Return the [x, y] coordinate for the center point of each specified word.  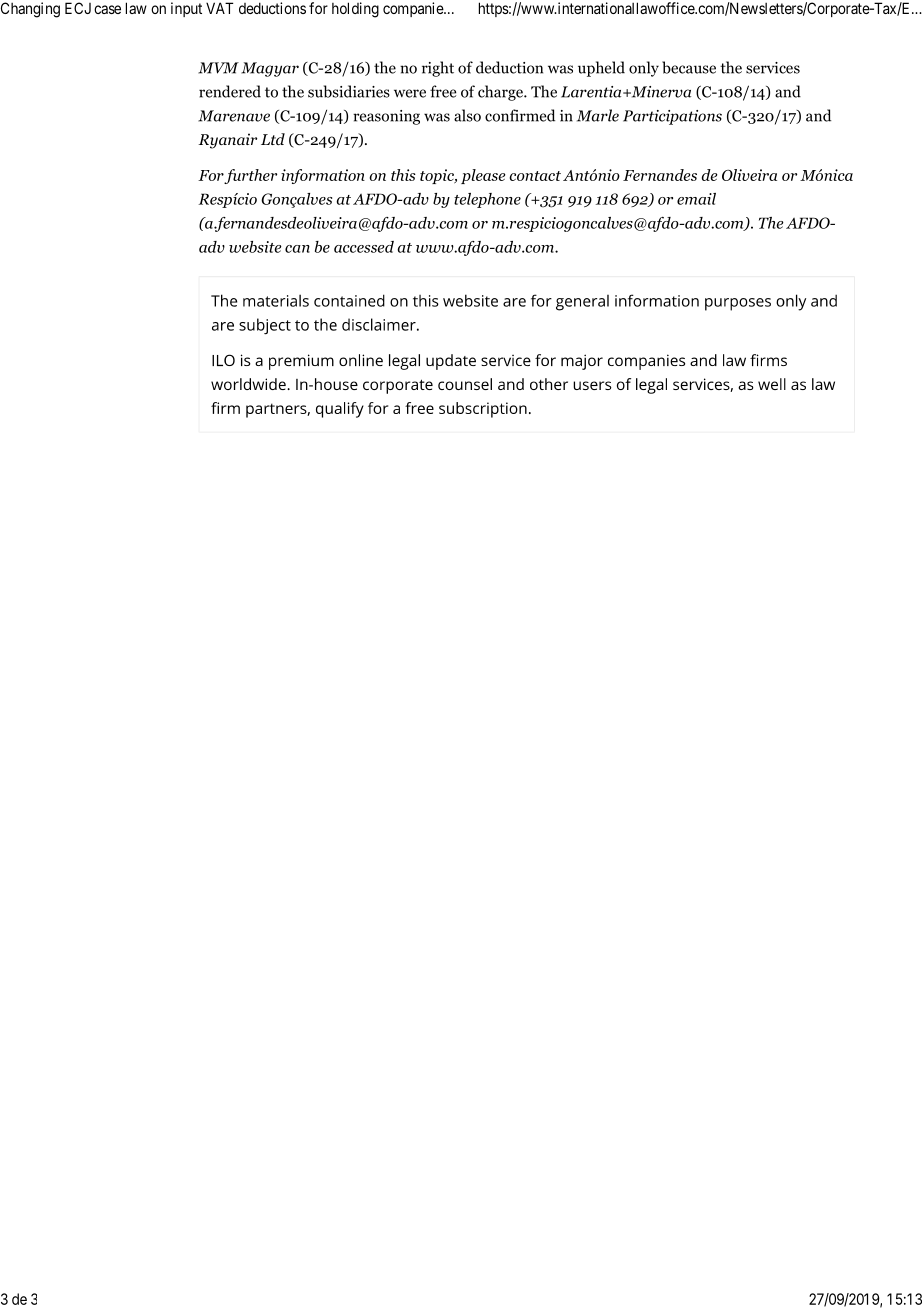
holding [355, 10]
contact [535, 176]
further [250, 176]
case [107, 9]
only [644, 69]
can [297, 249]
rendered [230, 91]
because [689, 67]
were [410, 93]
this [403, 175]
